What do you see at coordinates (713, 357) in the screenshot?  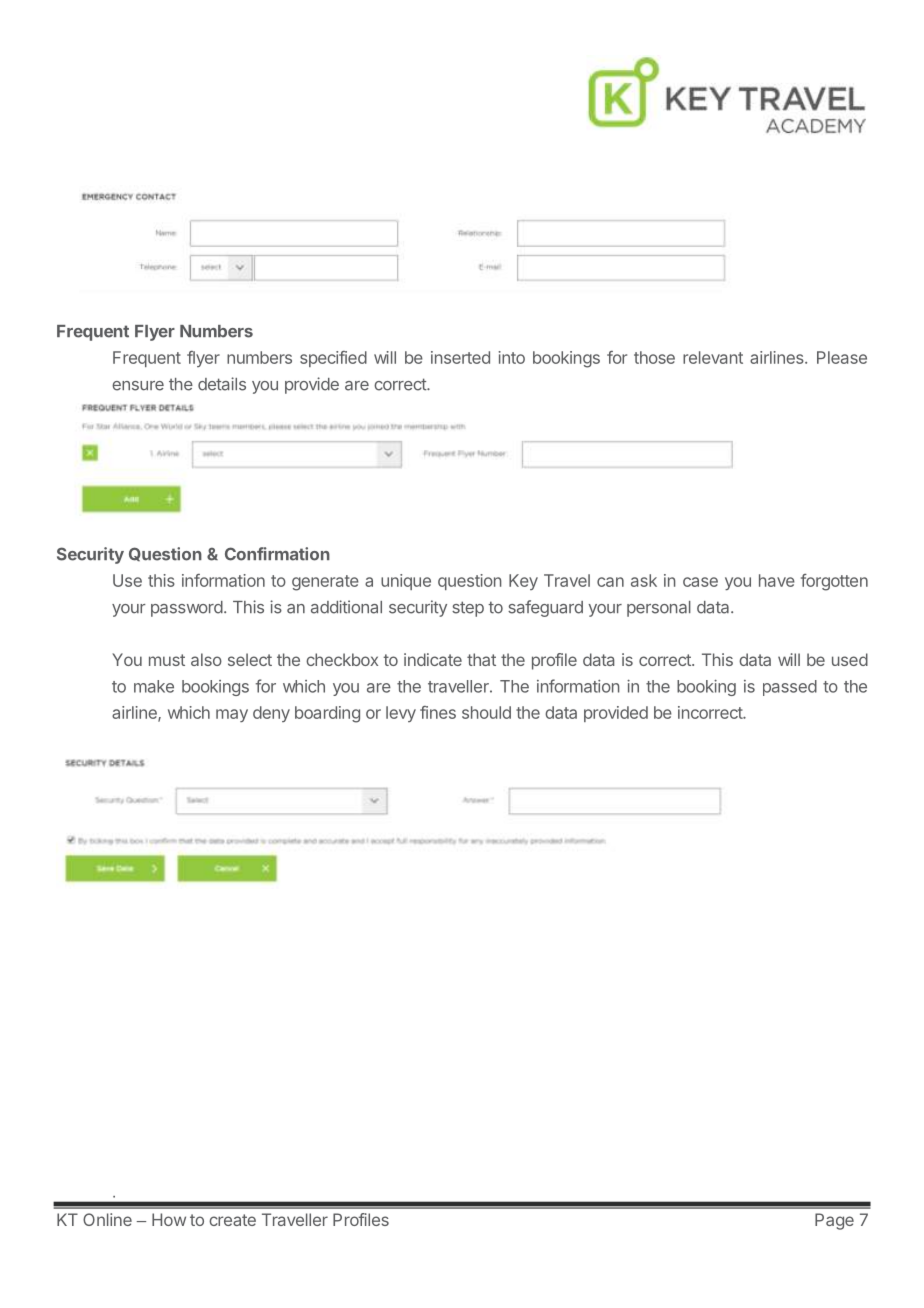 I see `relevant` at bounding box center [713, 357].
